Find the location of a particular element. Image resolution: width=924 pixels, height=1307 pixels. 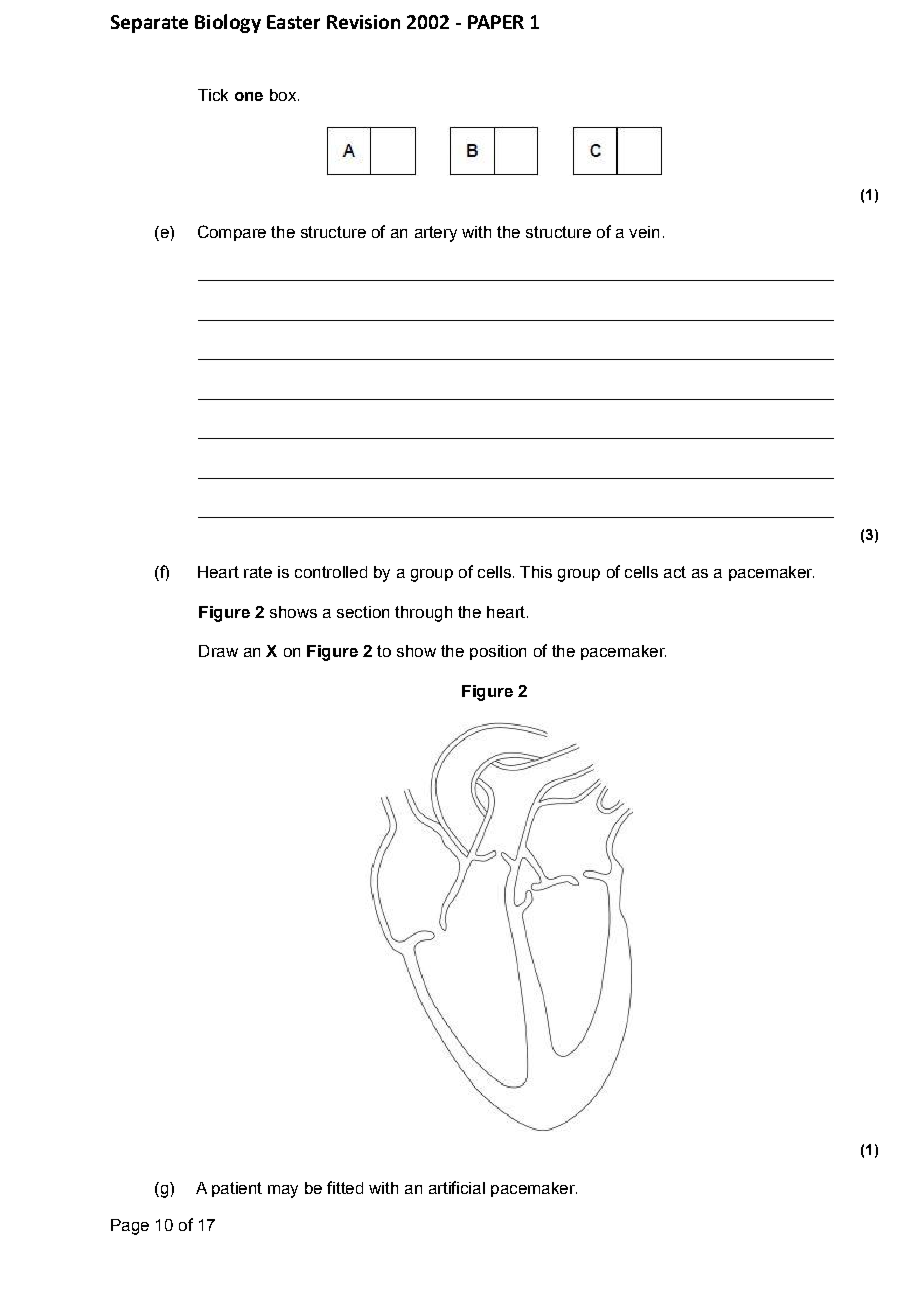

PAPER is located at coordinates (496, 22).
